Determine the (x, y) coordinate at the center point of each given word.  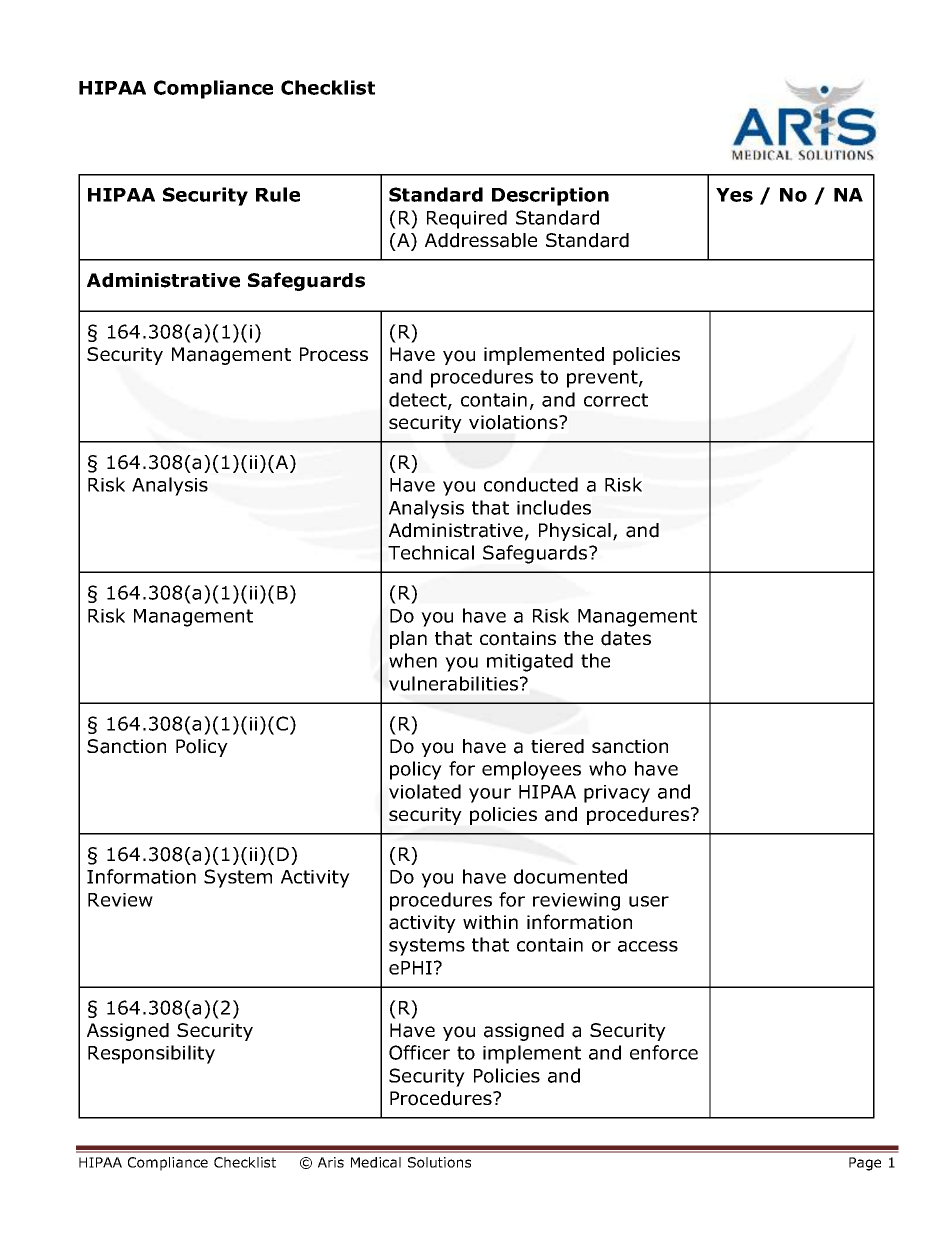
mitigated (530, 662)
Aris (331, 1162)
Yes (734, 195)
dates (626, 638)
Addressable (481, 240)
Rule (278, 194)
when (413, 660)
